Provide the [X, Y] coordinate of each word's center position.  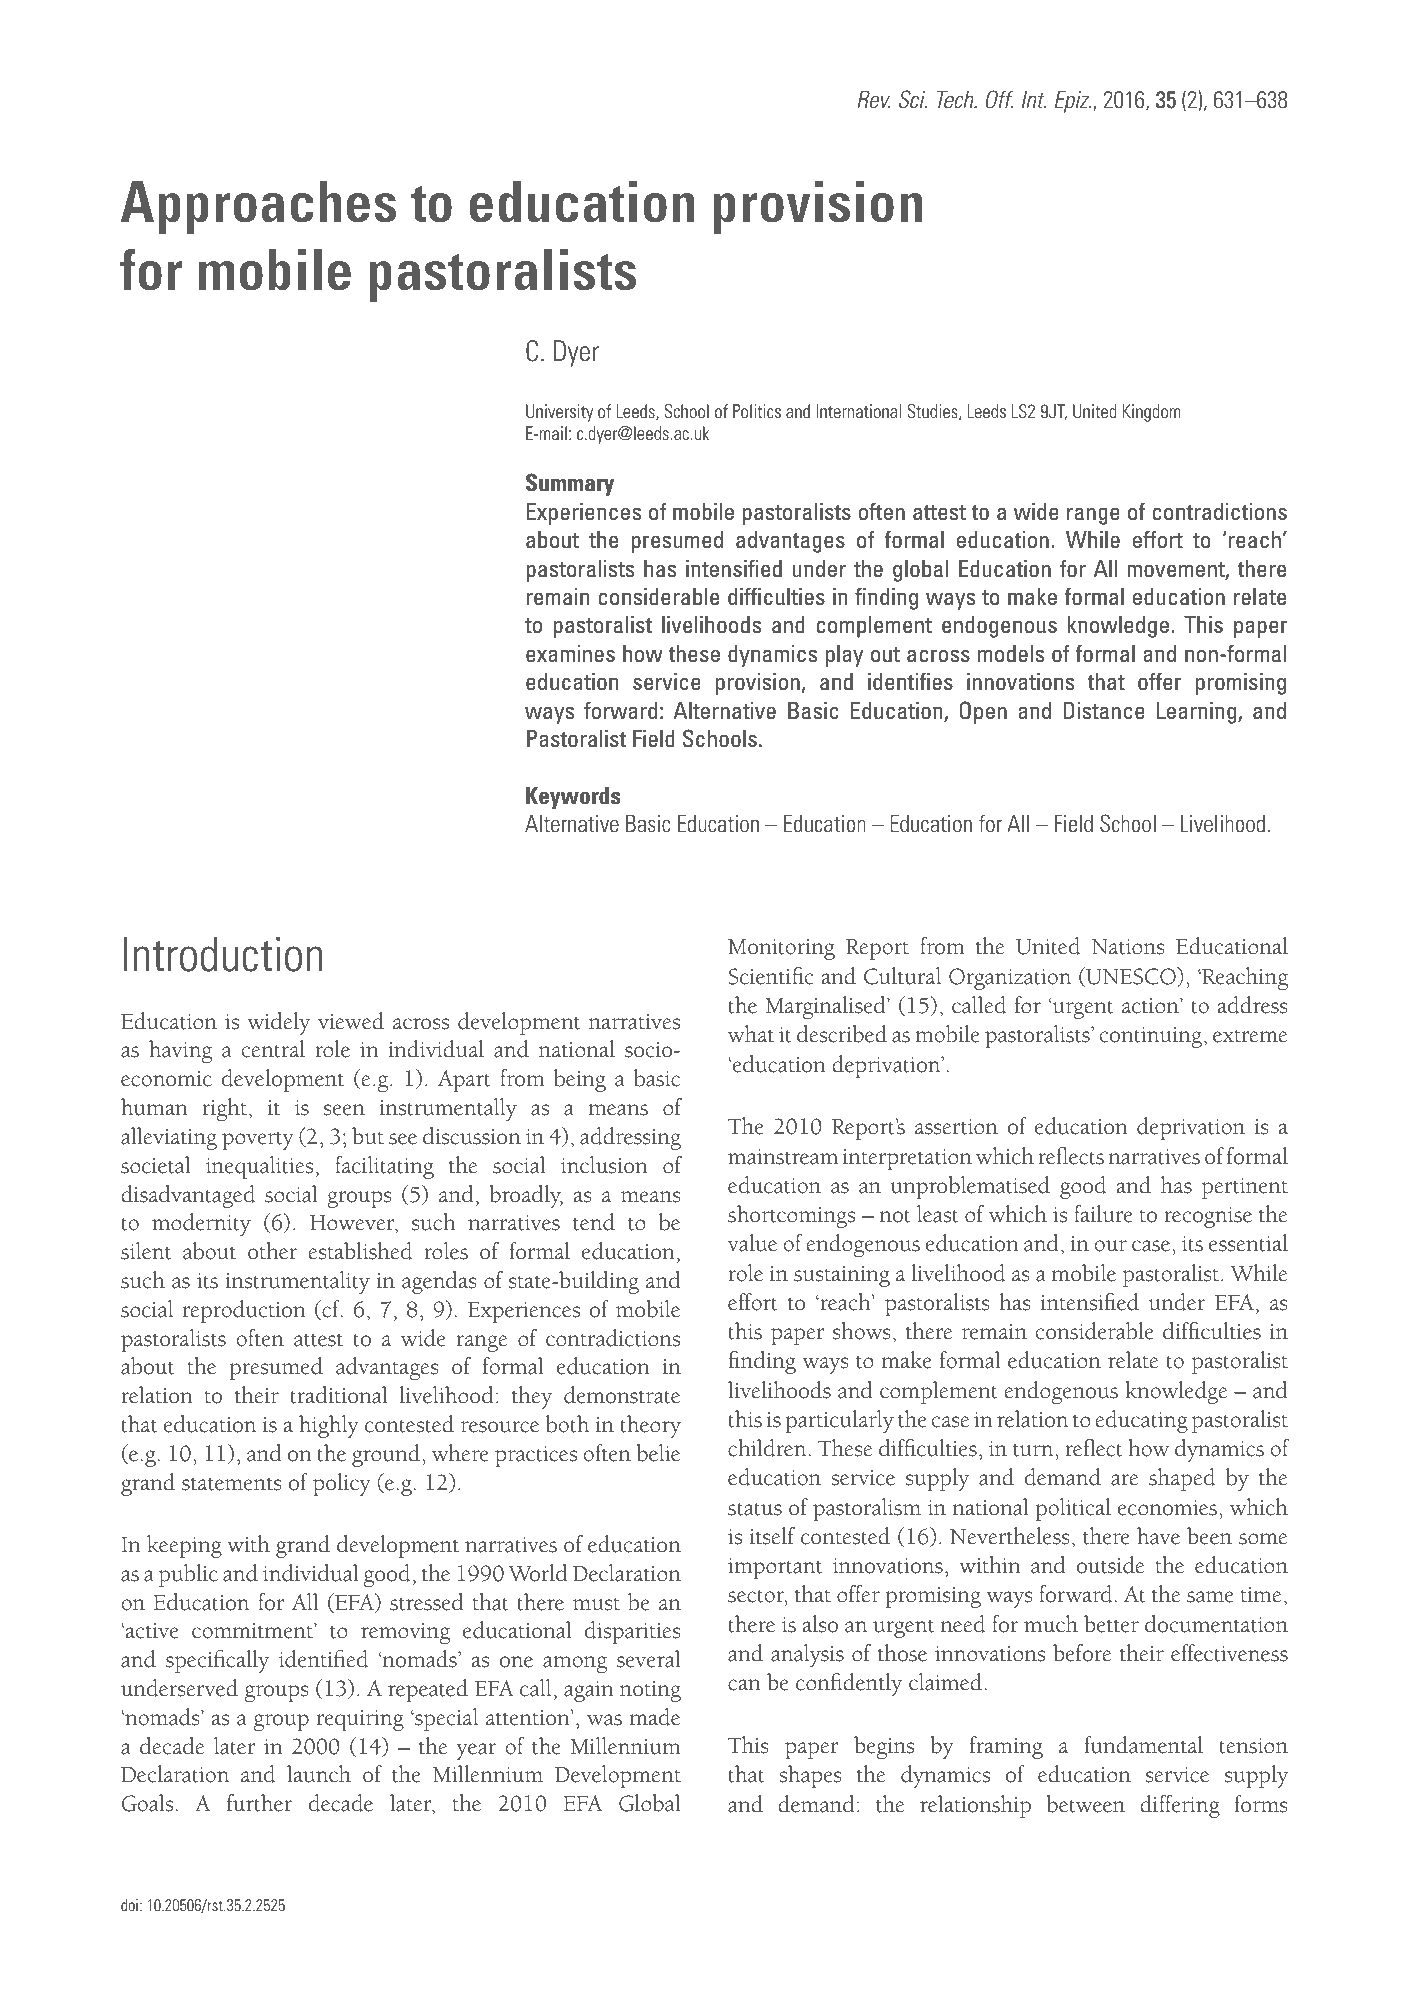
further [259, 1803]
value [752, 1243]
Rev [874, 100]
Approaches [259, 207]
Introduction [222, 954]
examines [570, 654]
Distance [1104, 711]
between [1085, 1804]
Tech [956, 100]
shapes [810, 1776]
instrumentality [297, 1282]
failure [1103, 1214]
